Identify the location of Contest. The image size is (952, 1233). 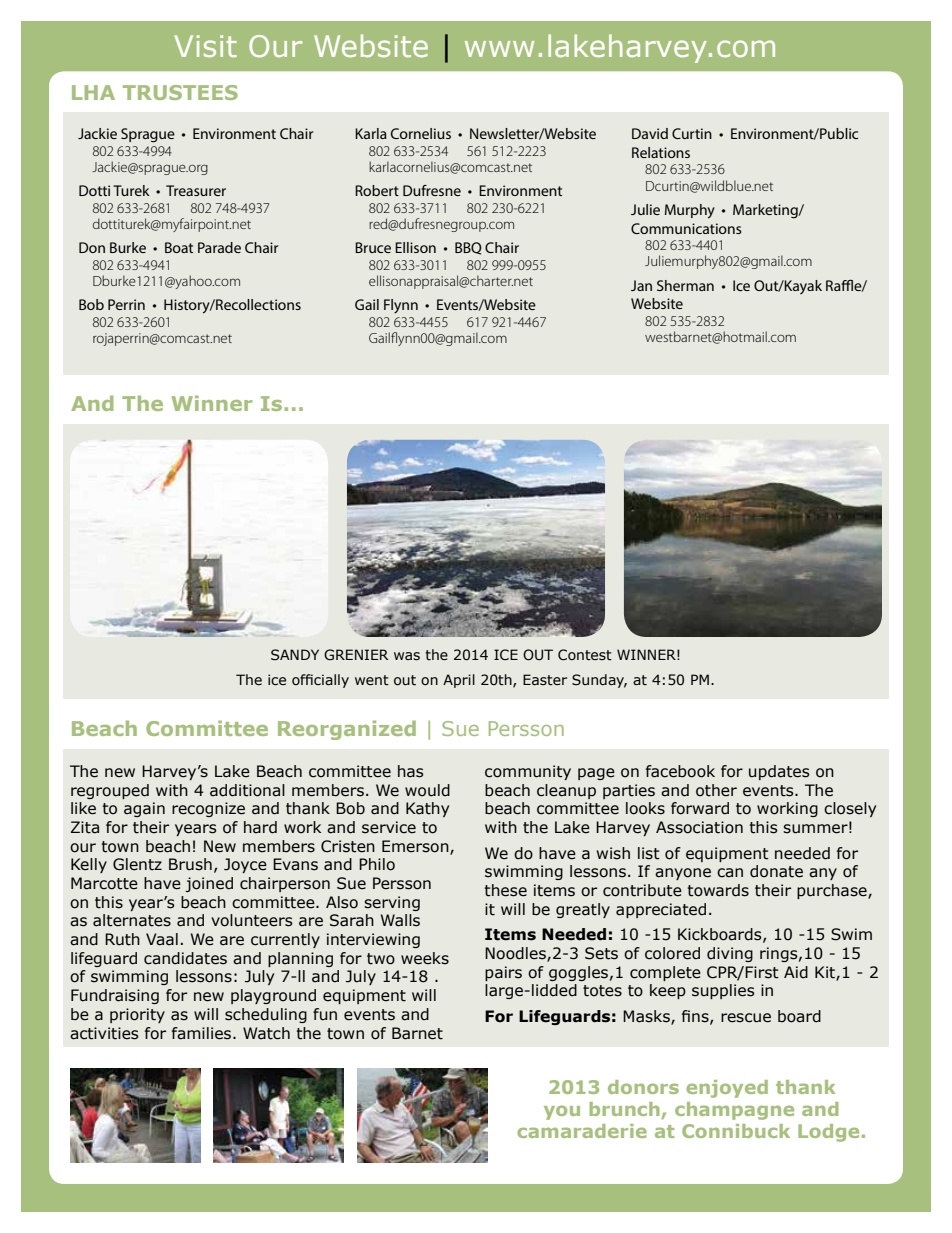
(585, 655).
